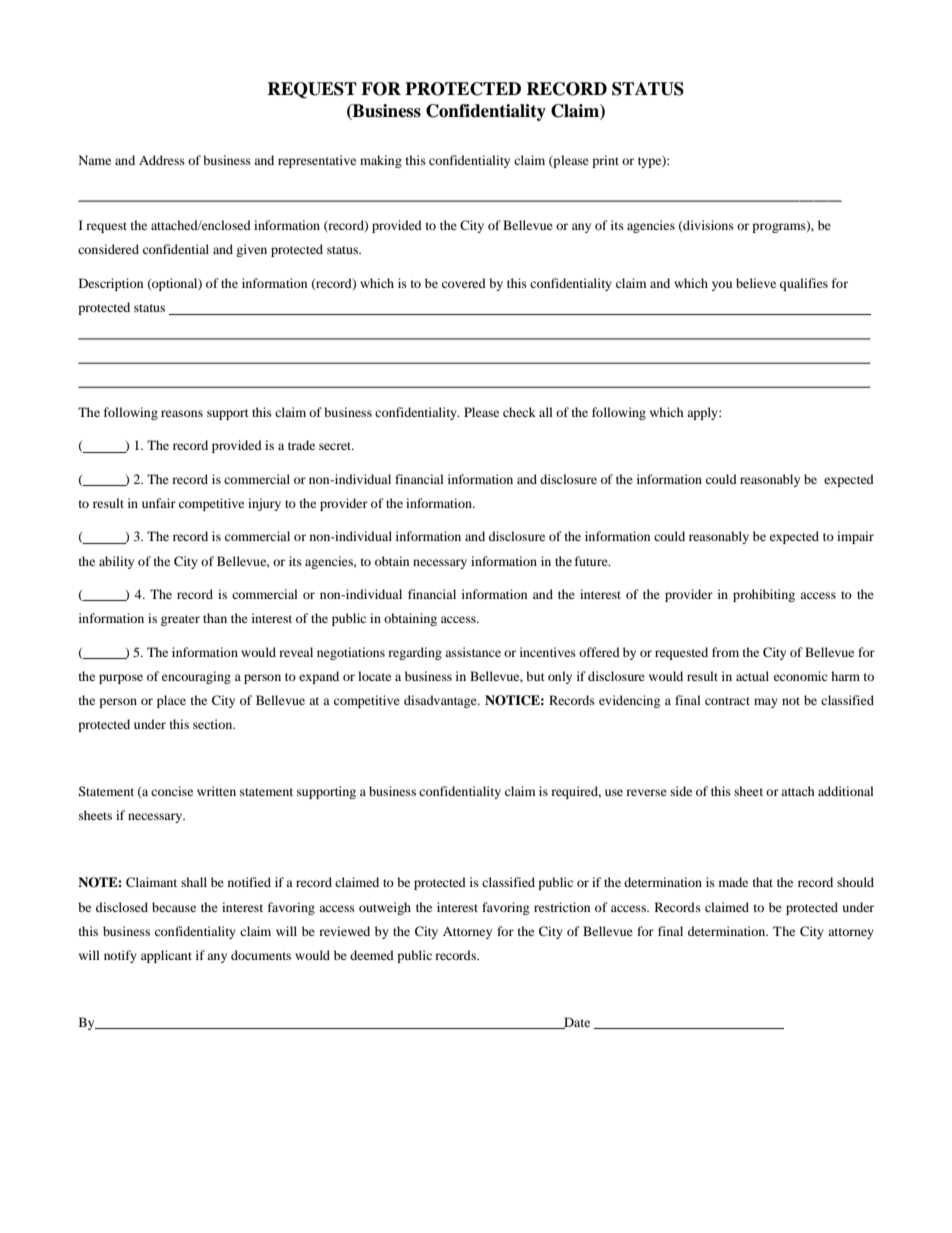 The height and width of the image is (1233, 952). I want to click on assistance, so click(473, 652).
